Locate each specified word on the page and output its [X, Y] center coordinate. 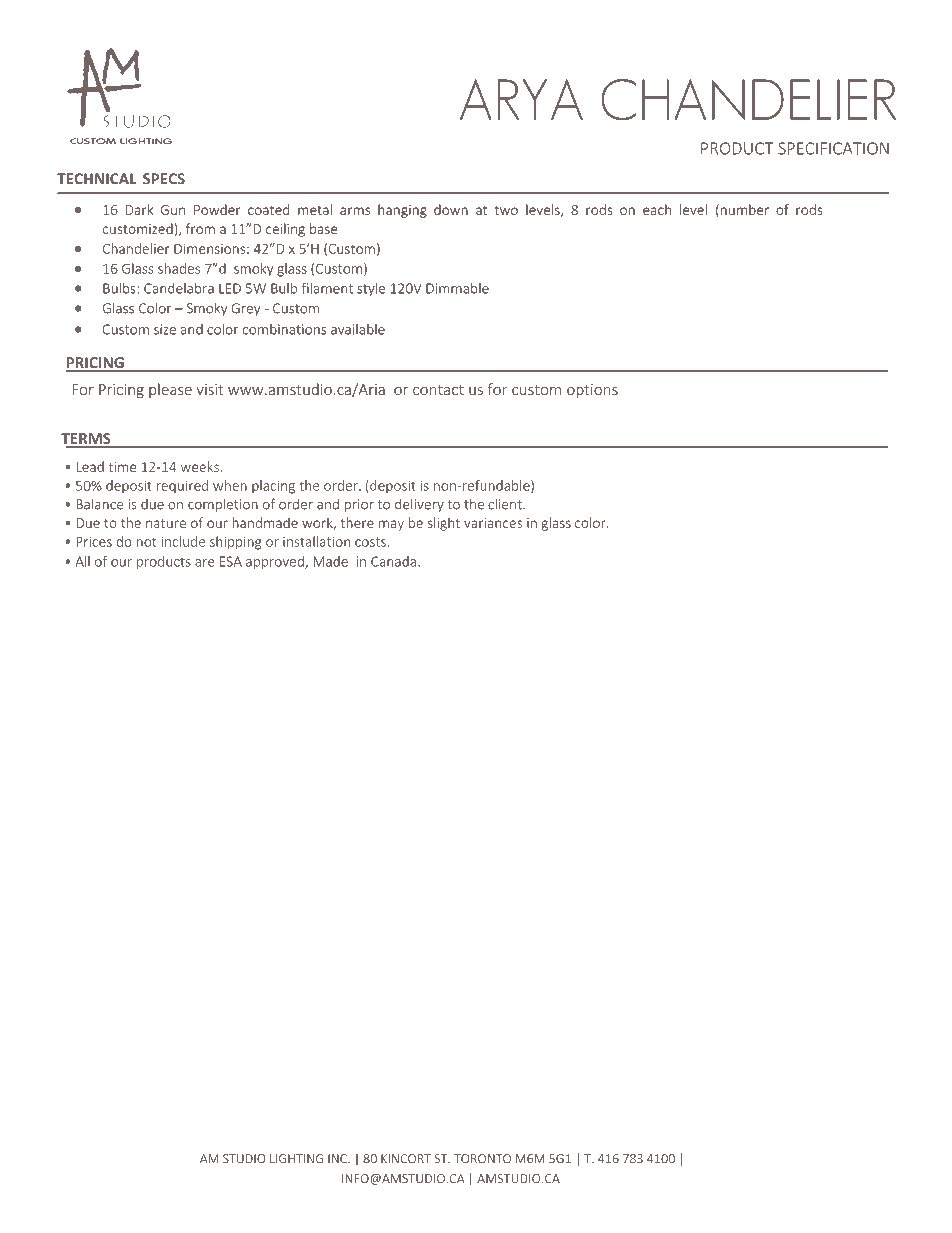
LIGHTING [296, 1159]
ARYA [521, 99]
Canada [393, 561]
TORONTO [482, 1159]
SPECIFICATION [833, 148]
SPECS [164, 179]
